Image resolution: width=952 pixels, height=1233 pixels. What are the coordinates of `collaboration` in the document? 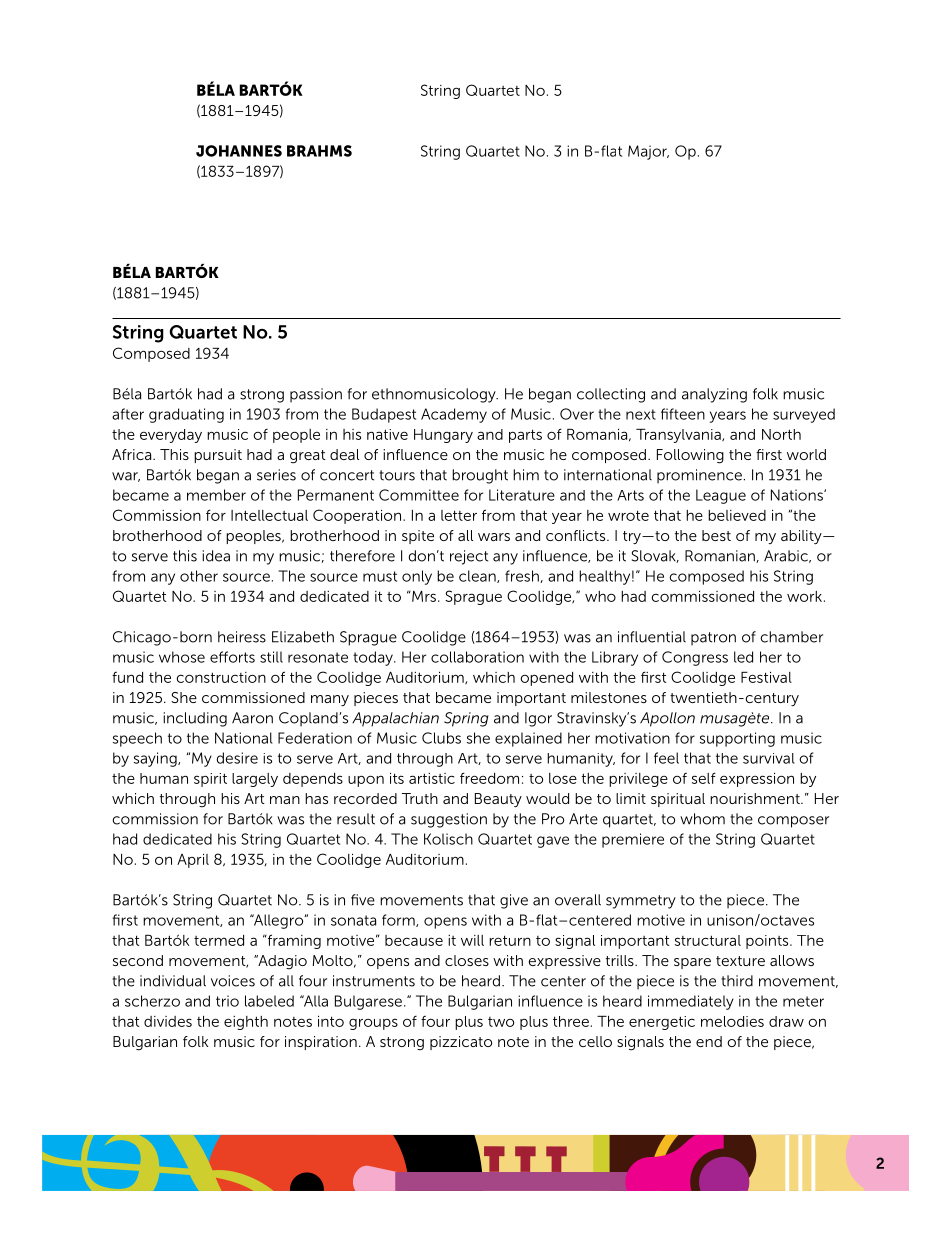 It's located at (477, 657).
